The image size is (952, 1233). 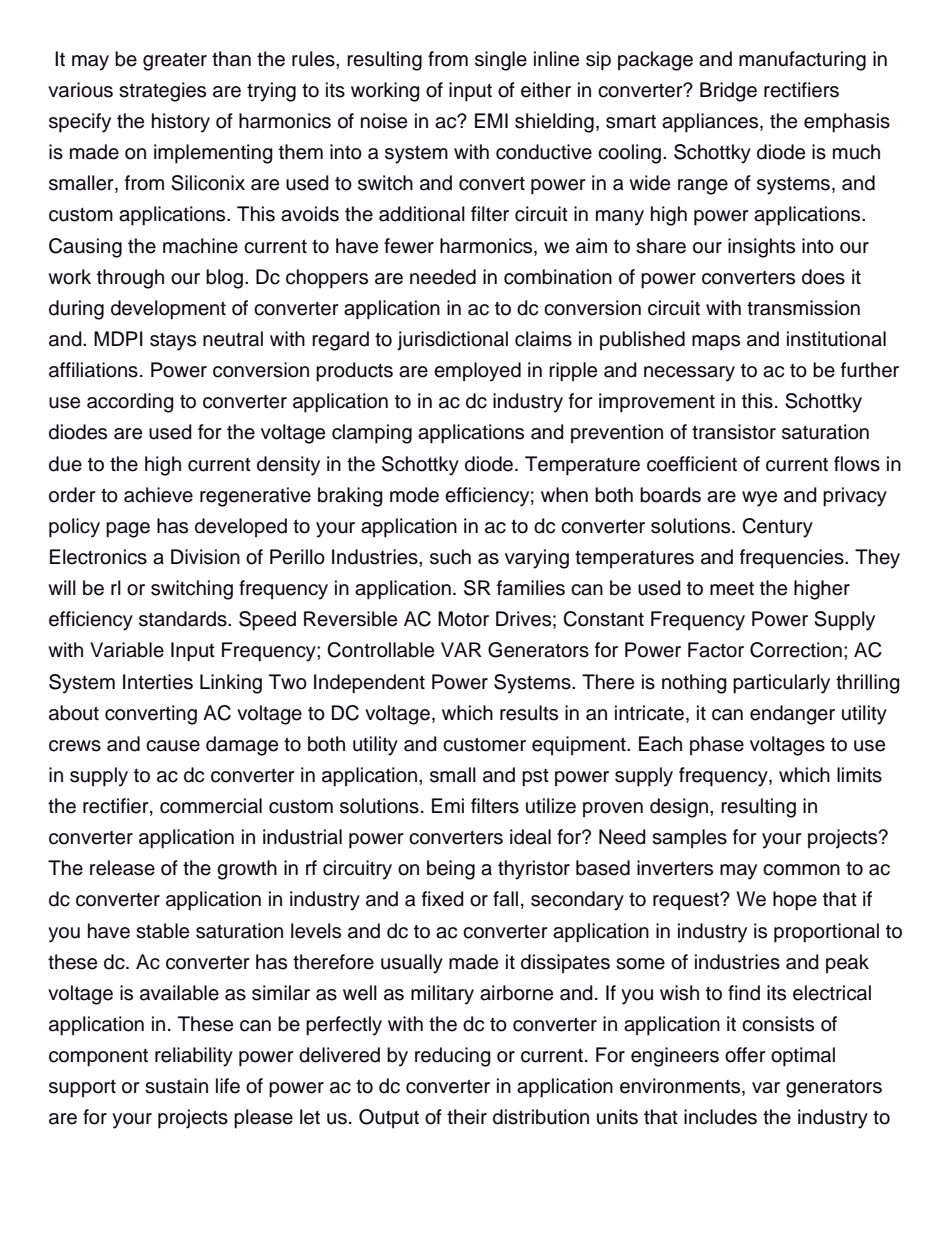 I want to click on single, so click(x=501, y=61).
